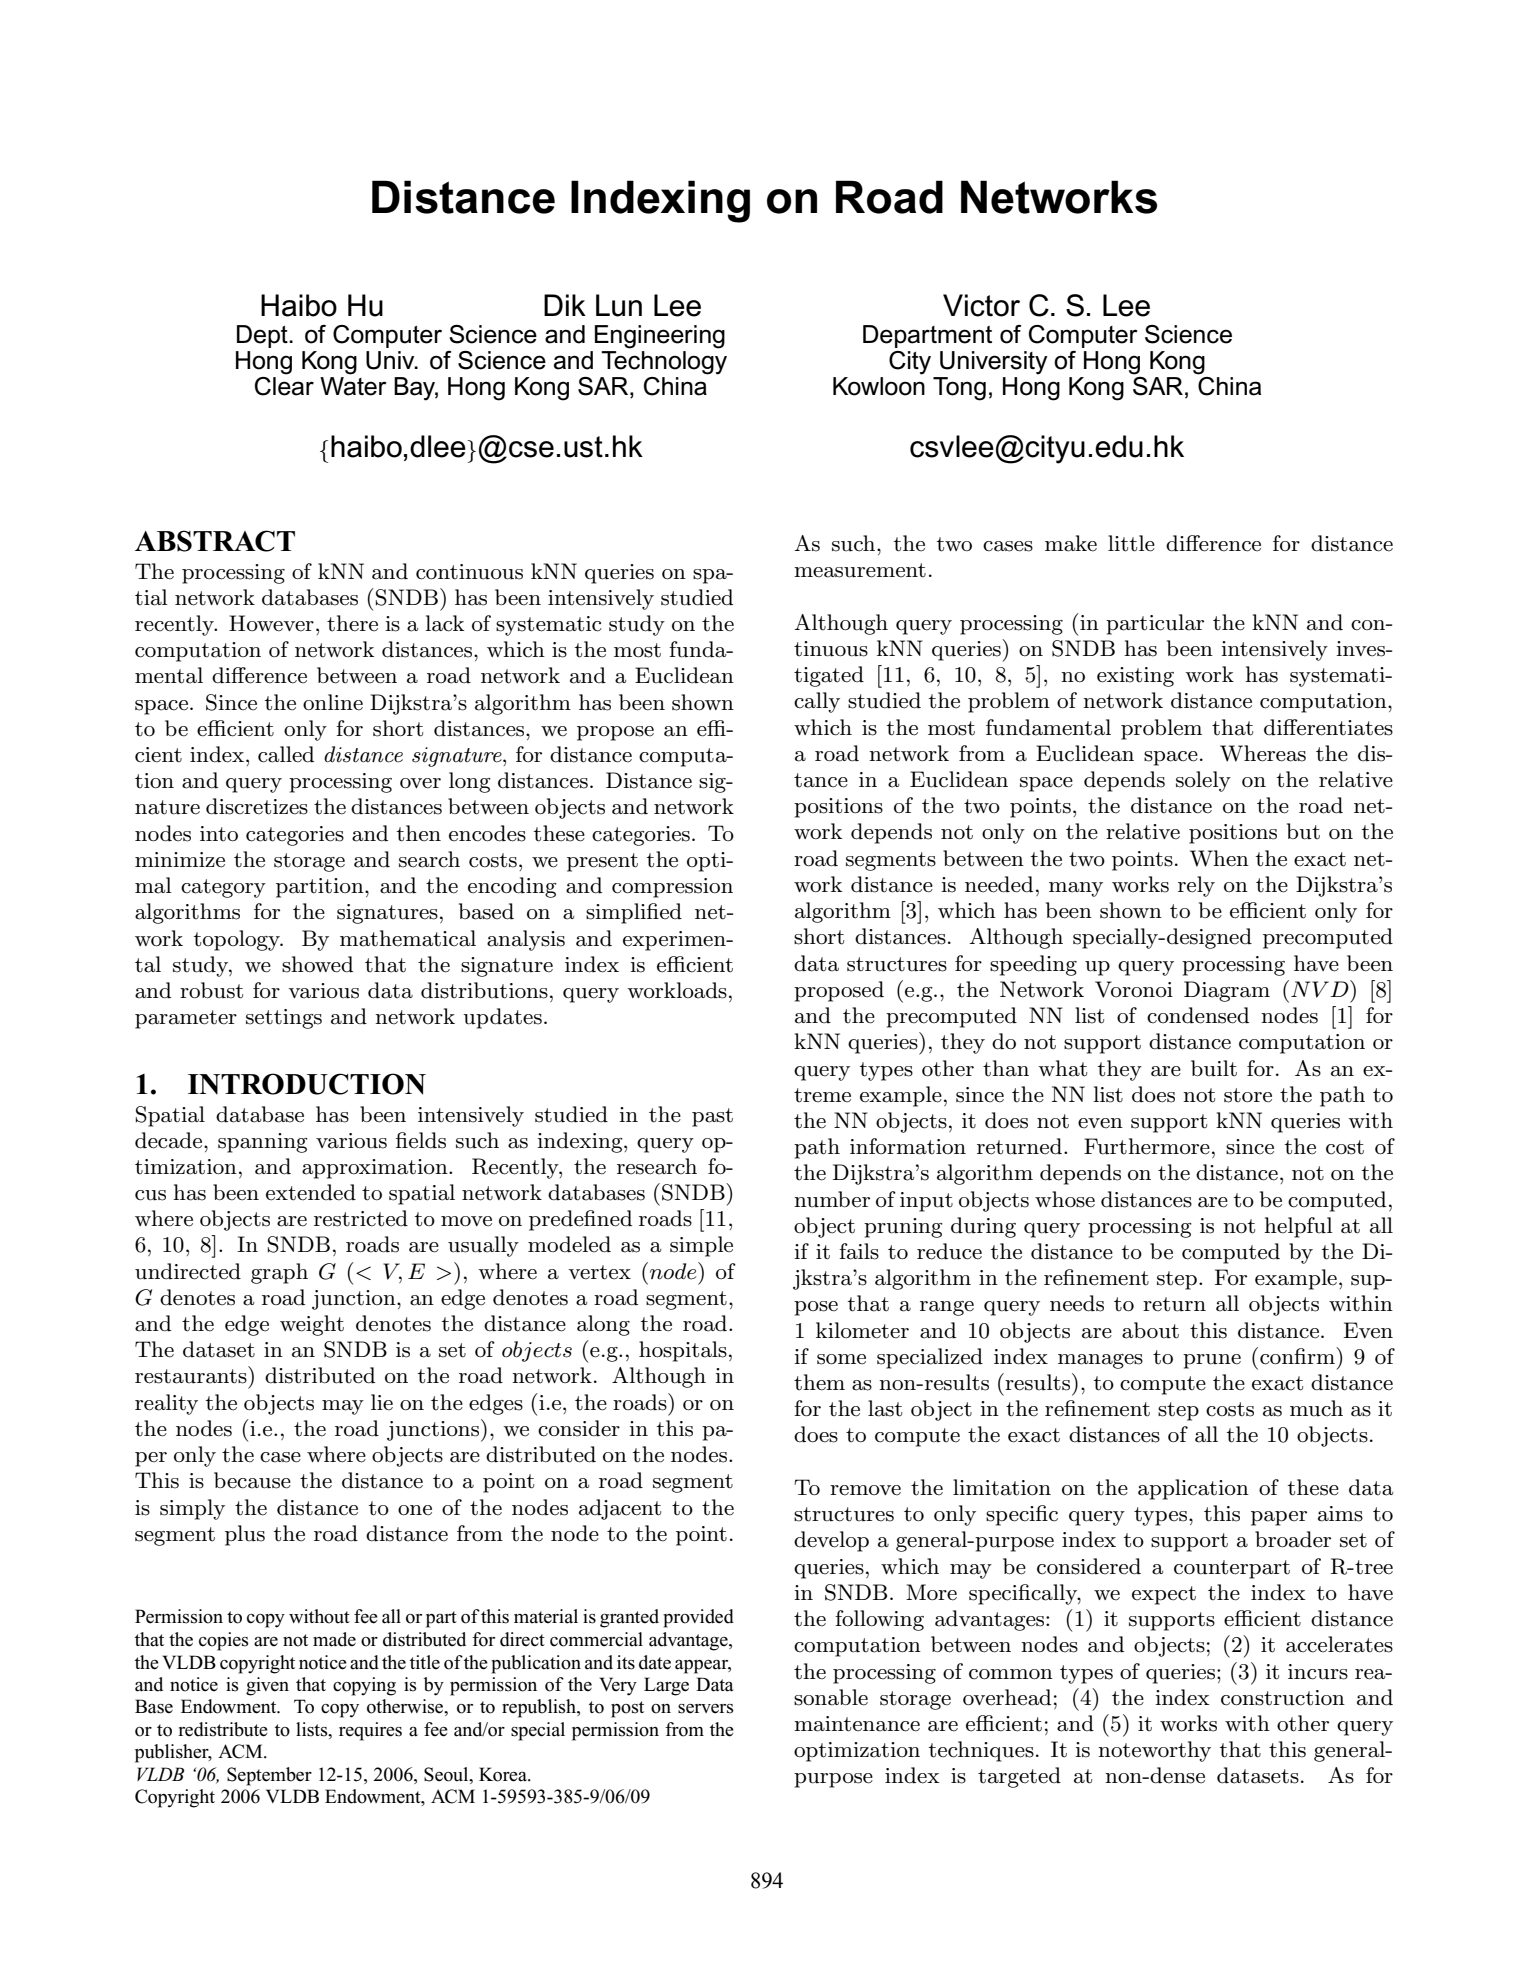 The image size is (1534, 1985). I want to click on Technology, so click(664, 361).
